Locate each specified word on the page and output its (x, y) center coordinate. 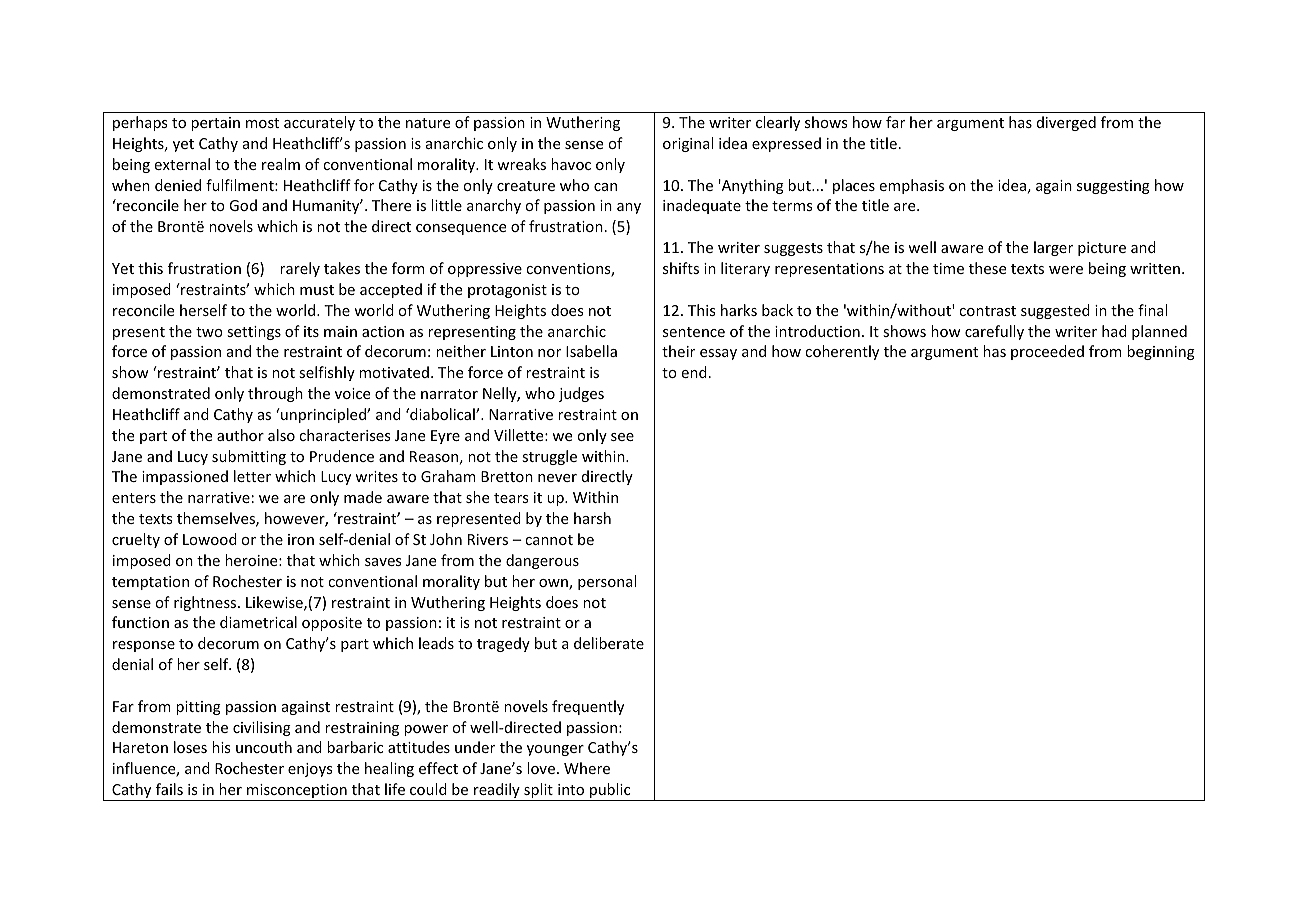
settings (254, 333)
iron (301, 539)
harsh (592, 518)
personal (607, 582)
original (688, 144)
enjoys (310, 770)
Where (587, 768)
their (678, 351)
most (262, 123)
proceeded (1047, 352)
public (610, 792)
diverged (1066, 123)
